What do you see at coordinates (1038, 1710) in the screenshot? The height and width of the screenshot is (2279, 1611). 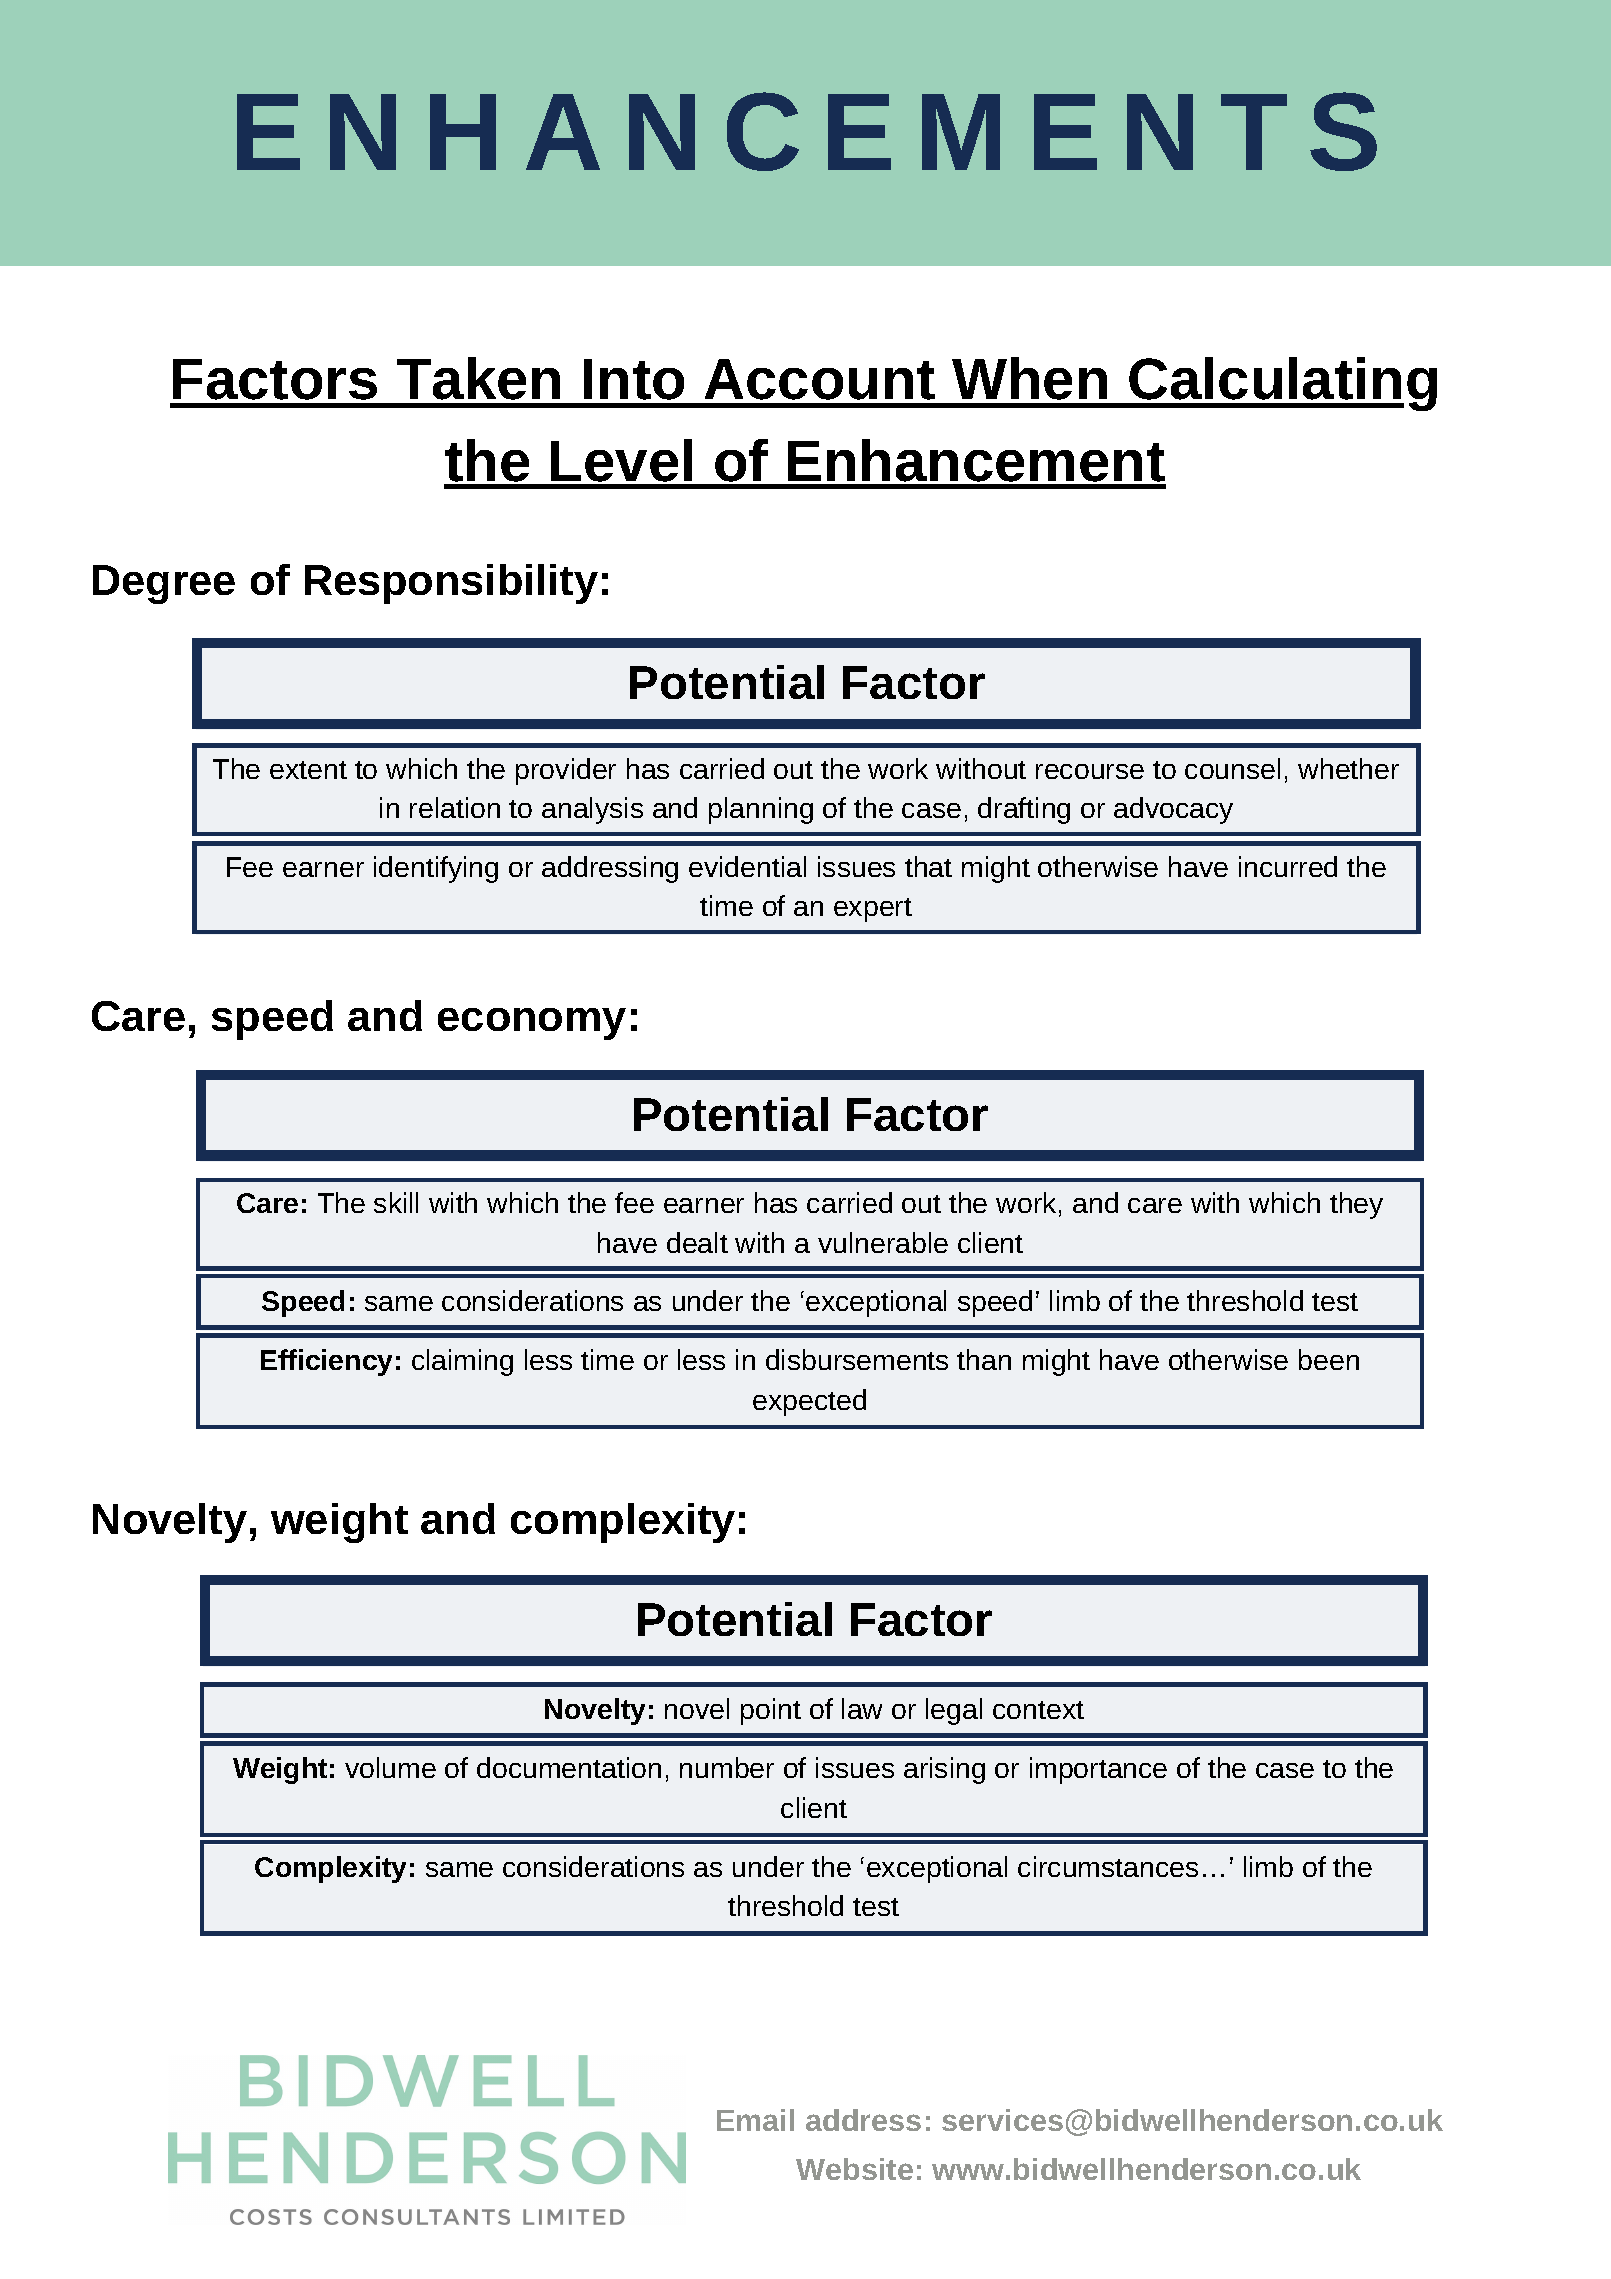 I see `context` at bounding box center [1038, 1710].
